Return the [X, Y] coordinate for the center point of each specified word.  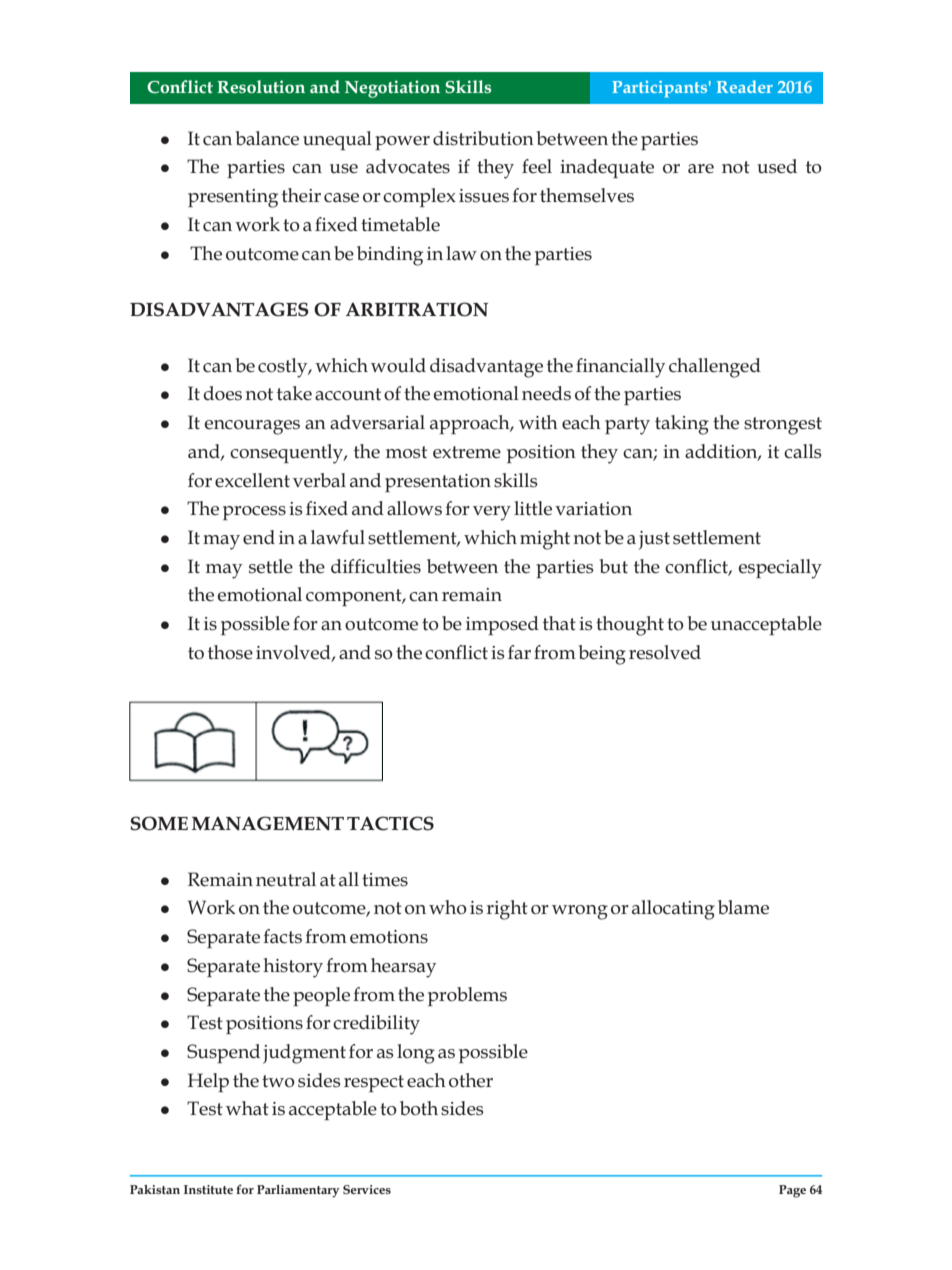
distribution [483, 138]
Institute [208, 1189]
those [230, 652]
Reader [745, 86]
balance [267, 138]
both [419, 1108]
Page [792, 1191]
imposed [502, 625]
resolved [665, 652]
